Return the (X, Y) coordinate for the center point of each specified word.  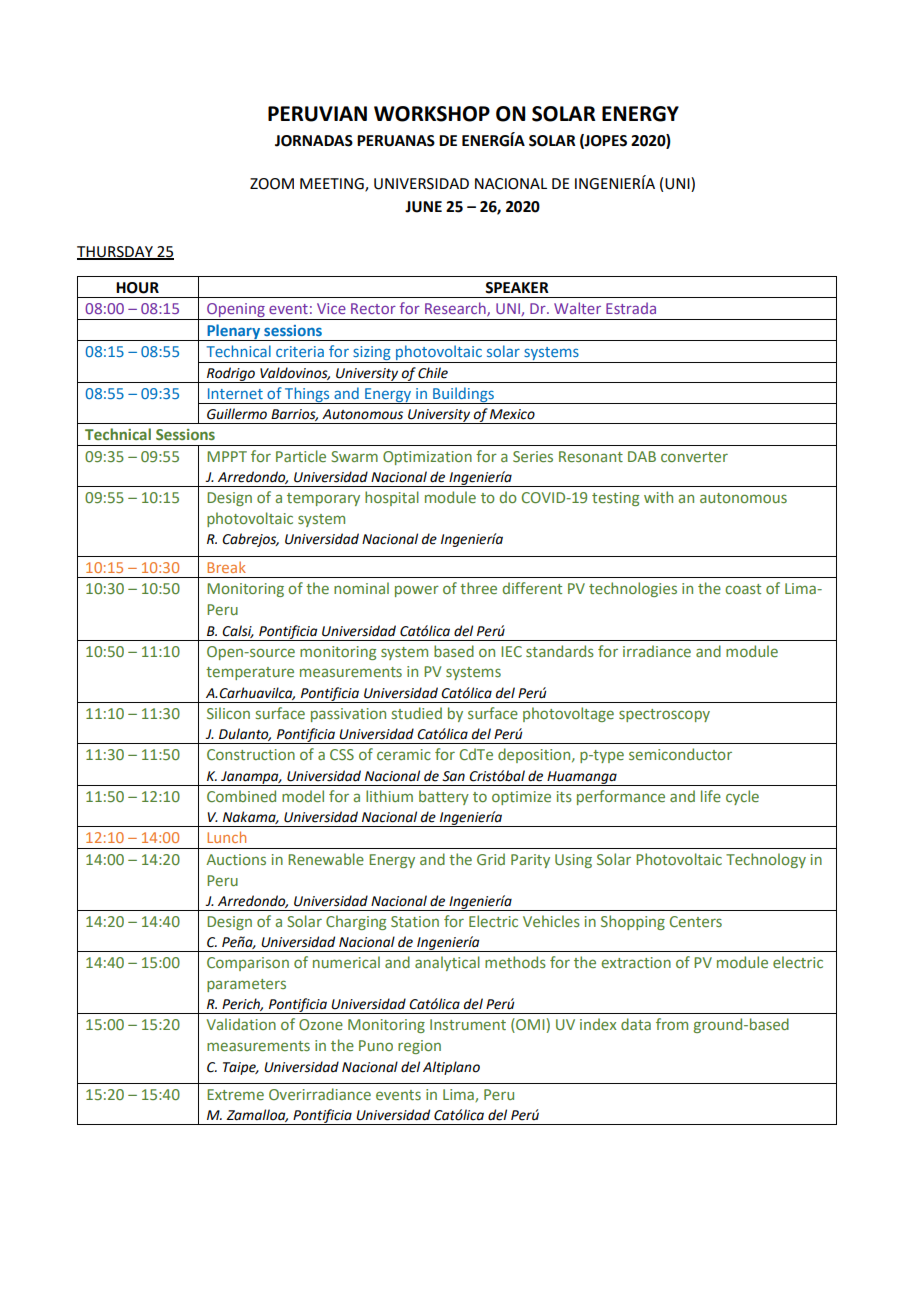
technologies (633, 589)
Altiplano (451, 1068)
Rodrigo (231, 375)
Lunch (226, 837)
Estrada (631, 308)
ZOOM (272, 184)
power (417, 591)
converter (694, 457)
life (711, 796)
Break (226, 567)
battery (444, 797)
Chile (433, 373)
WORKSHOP (432, 114)
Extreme (235, 1094)
